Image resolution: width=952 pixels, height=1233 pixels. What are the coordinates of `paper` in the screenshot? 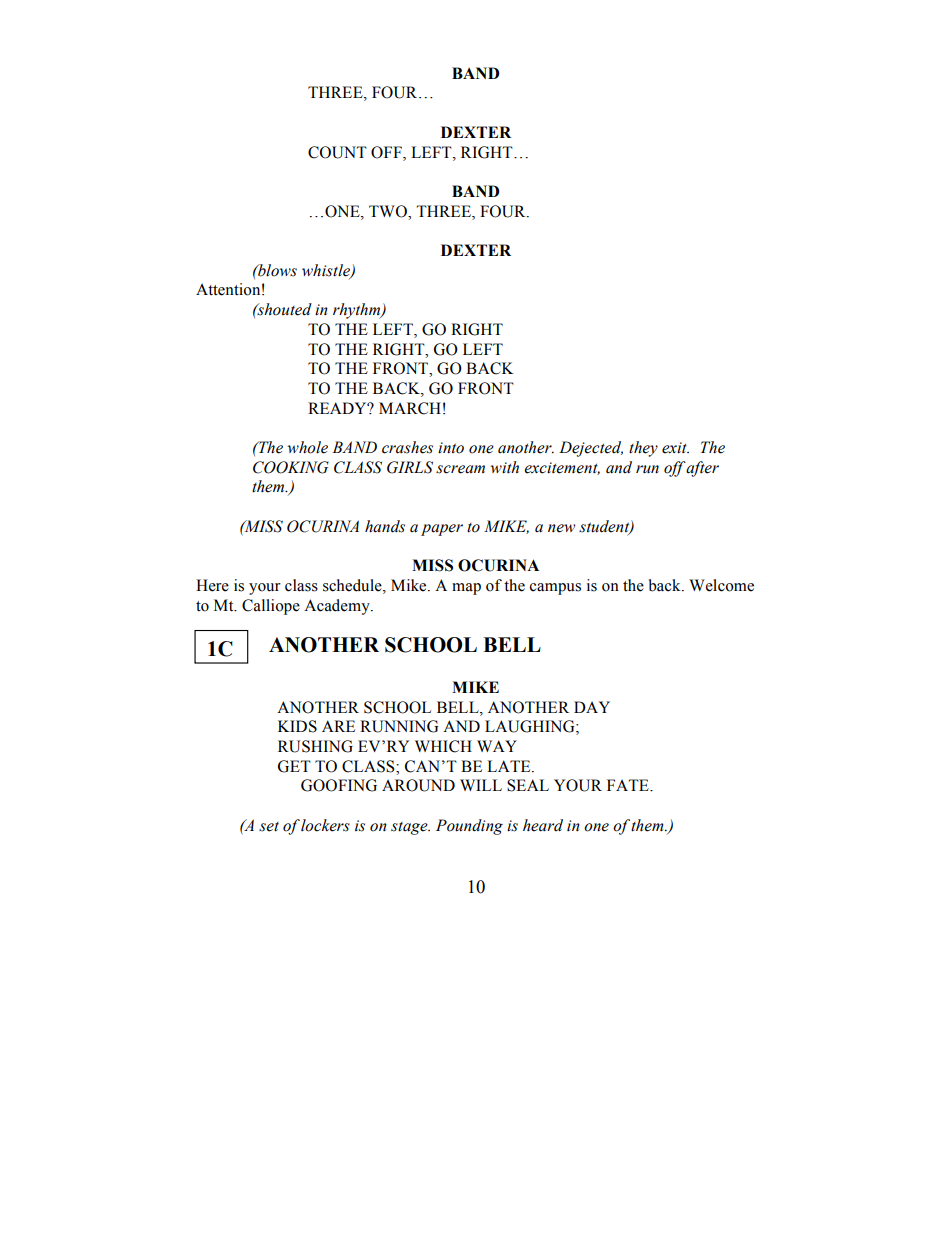 It's located at (442, 530).
